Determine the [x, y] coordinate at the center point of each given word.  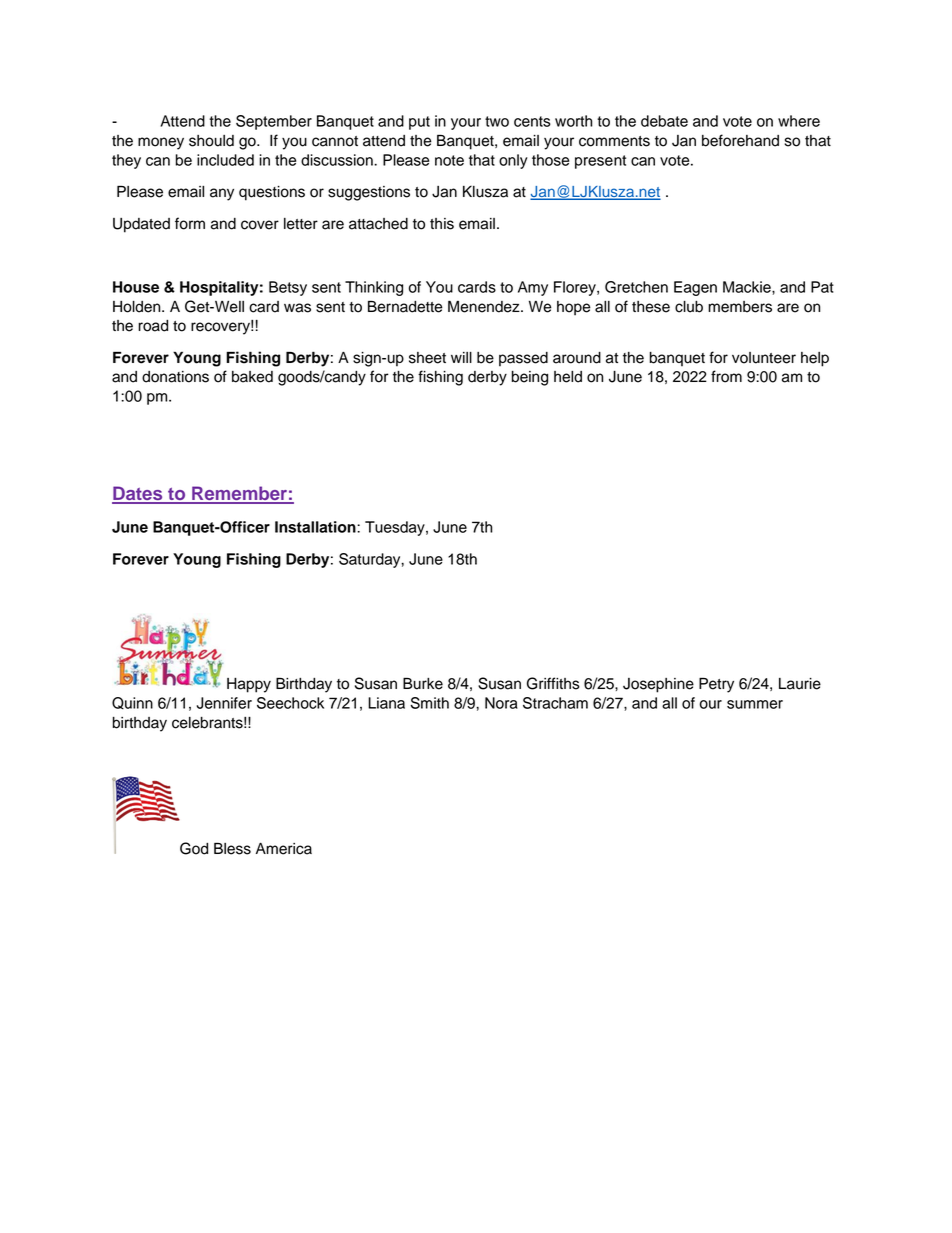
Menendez [485, 306]
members [740, 307]
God [194, 848]
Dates [138, 494]
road [153, 326]
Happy [249, 685]
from [726, 376]
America [284, 849]
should [211, 141]
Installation [316, 527]
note [449, 160]
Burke [423, 683]
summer [755, 704]
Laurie [800, 684]
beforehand [740, 140]
